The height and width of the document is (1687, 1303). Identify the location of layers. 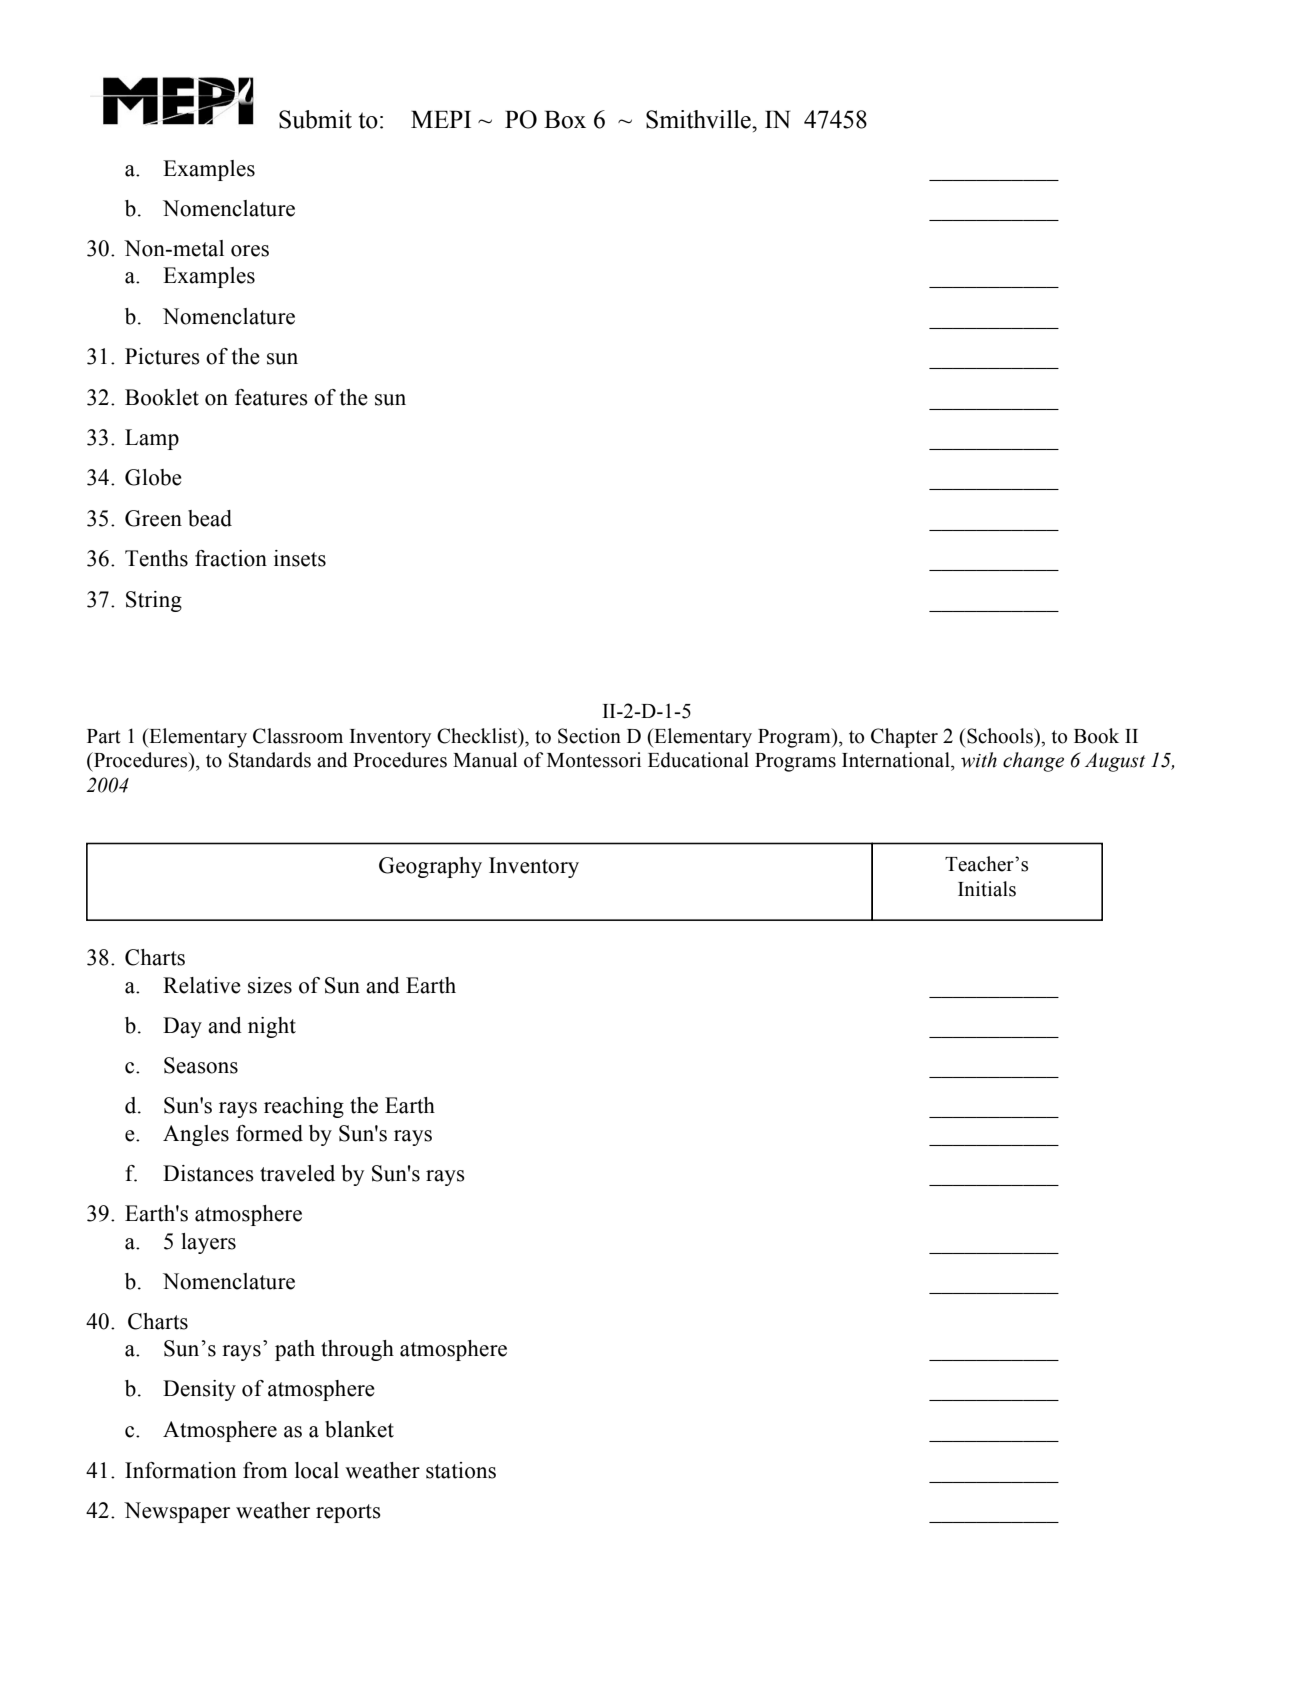
(208, 1243).
